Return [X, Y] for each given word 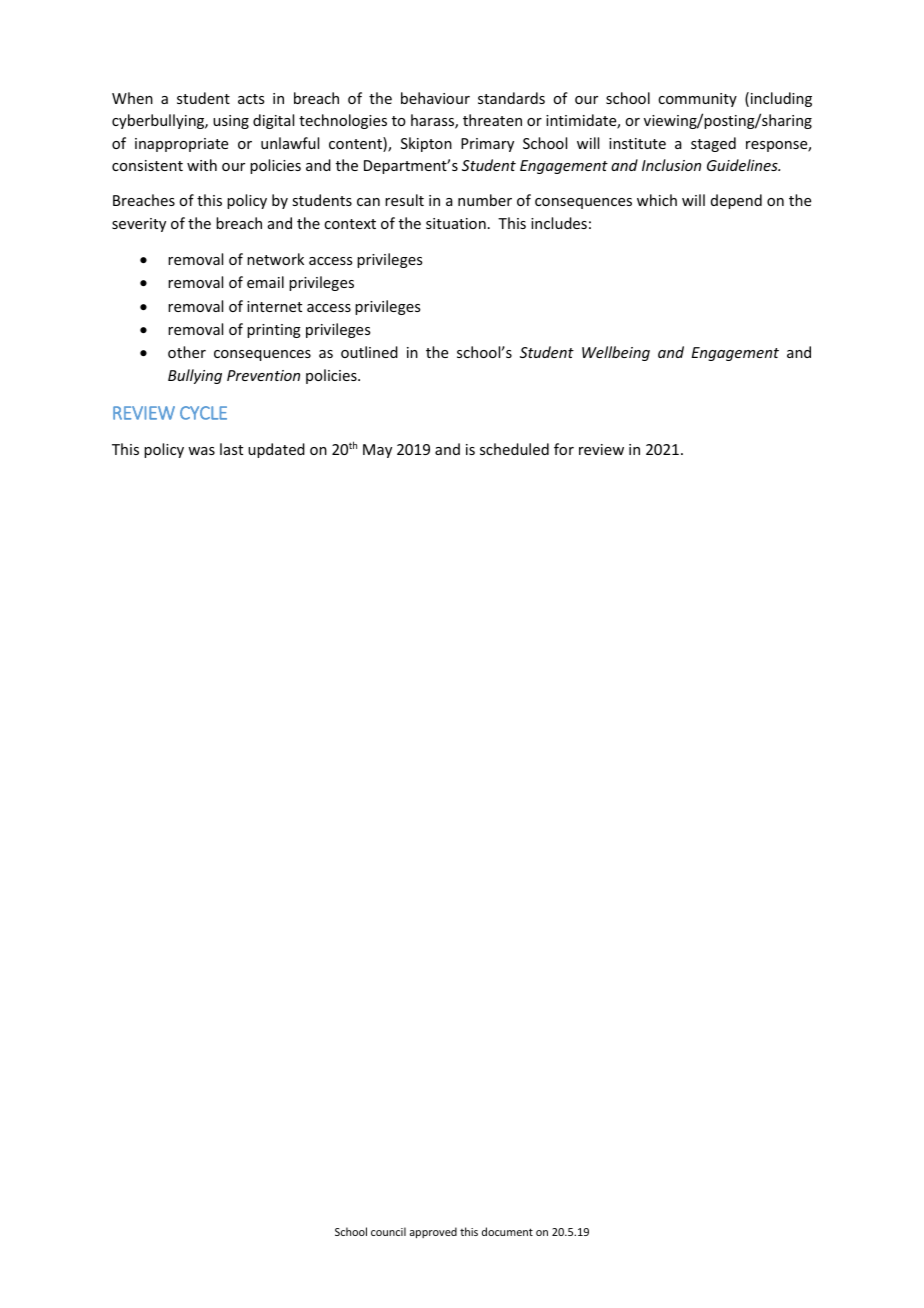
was [201, 451]
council [388, 1231]
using [231, 122]
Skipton [426, 144]
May [377, 451]
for [564, 449]
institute [637, 143]
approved [433, 1232]
